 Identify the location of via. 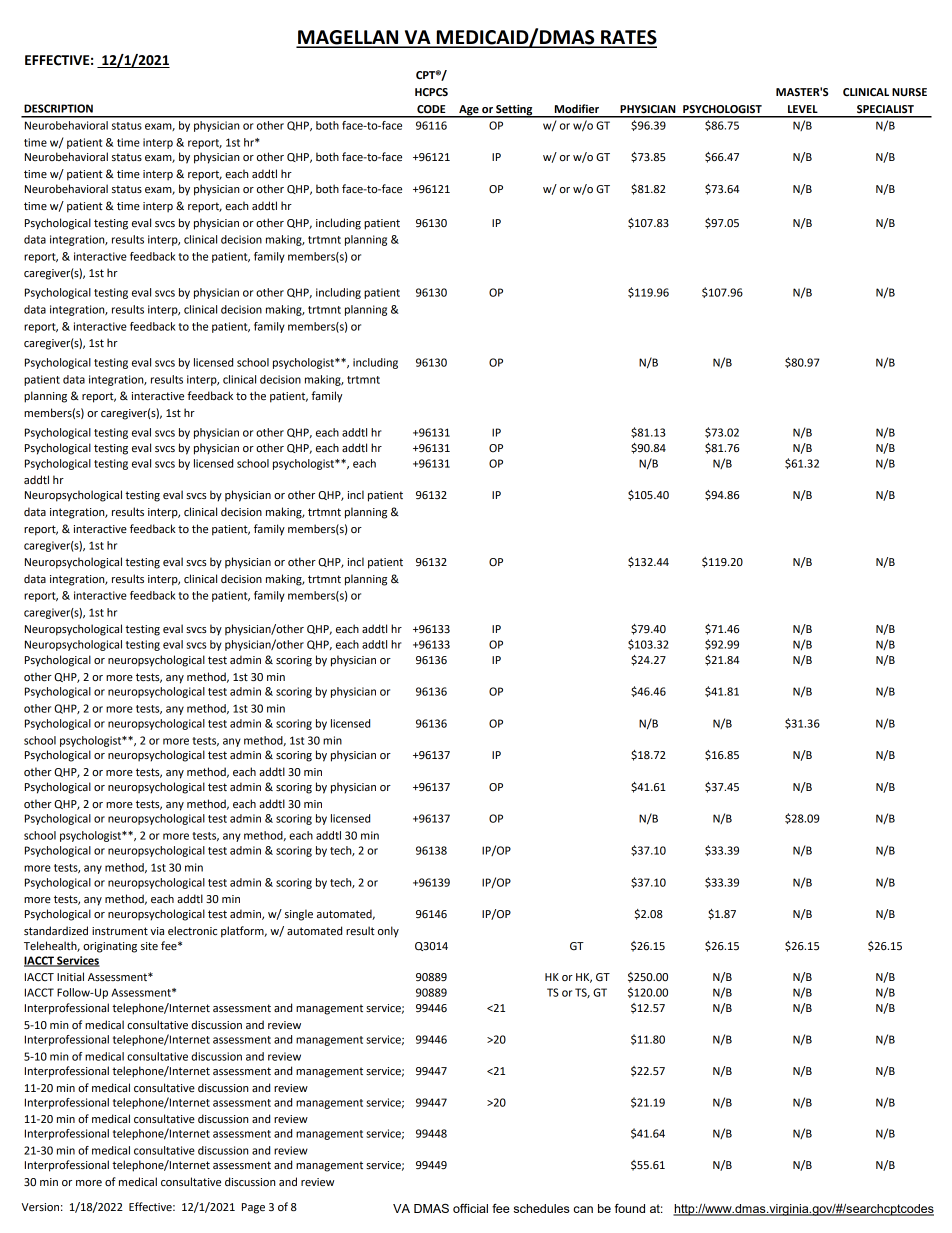
(157, 931).
